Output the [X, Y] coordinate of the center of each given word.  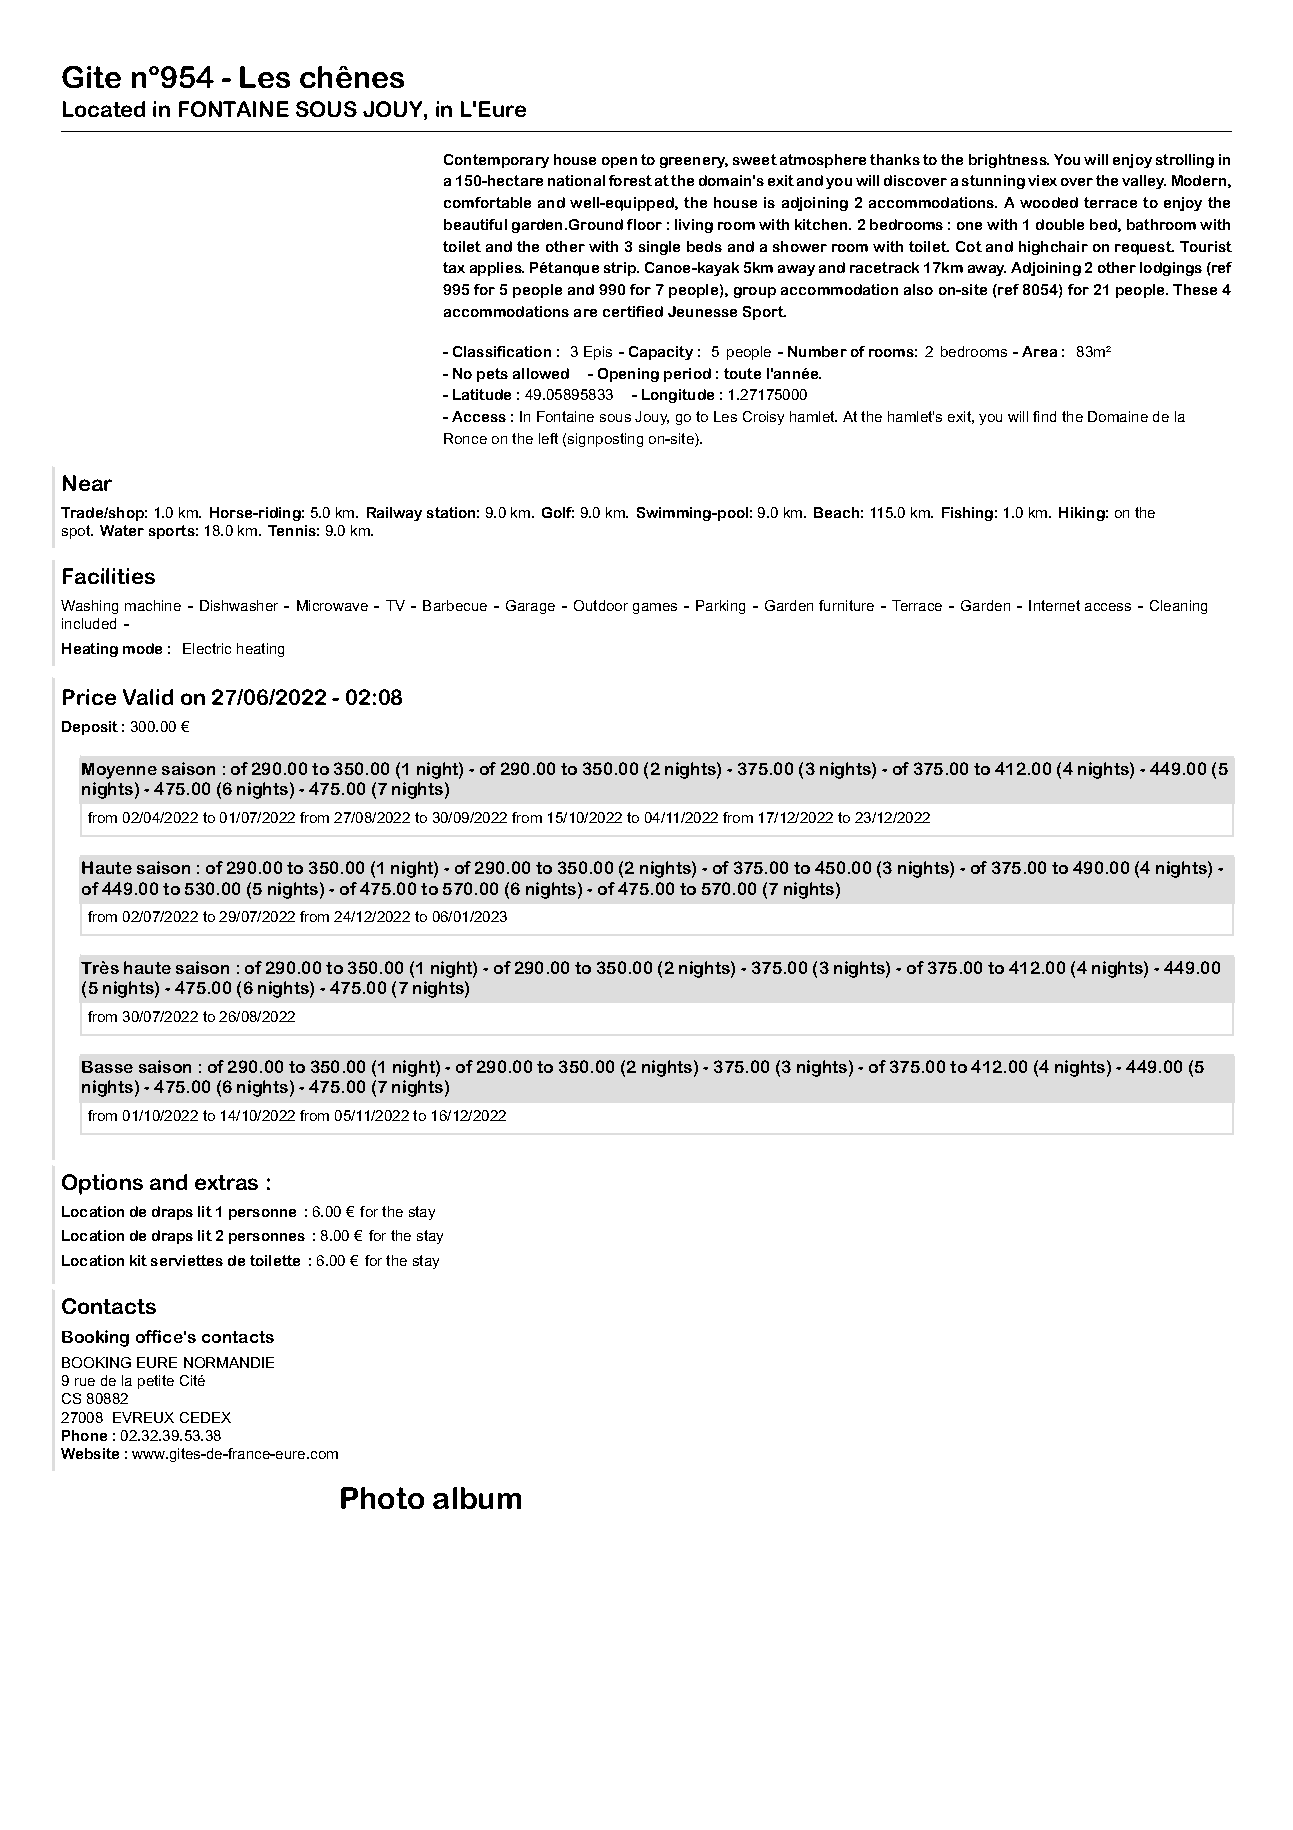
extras [226, 1182]
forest [630, 180]
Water [122, 530]
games [655, 608]
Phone [84, 1435]
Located [104, 109]
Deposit [90, 728]
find [1044, 416]
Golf [558, 512]
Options [102, 1184]
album [477, 1498]
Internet [1054, 605]
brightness [1009, 161]
